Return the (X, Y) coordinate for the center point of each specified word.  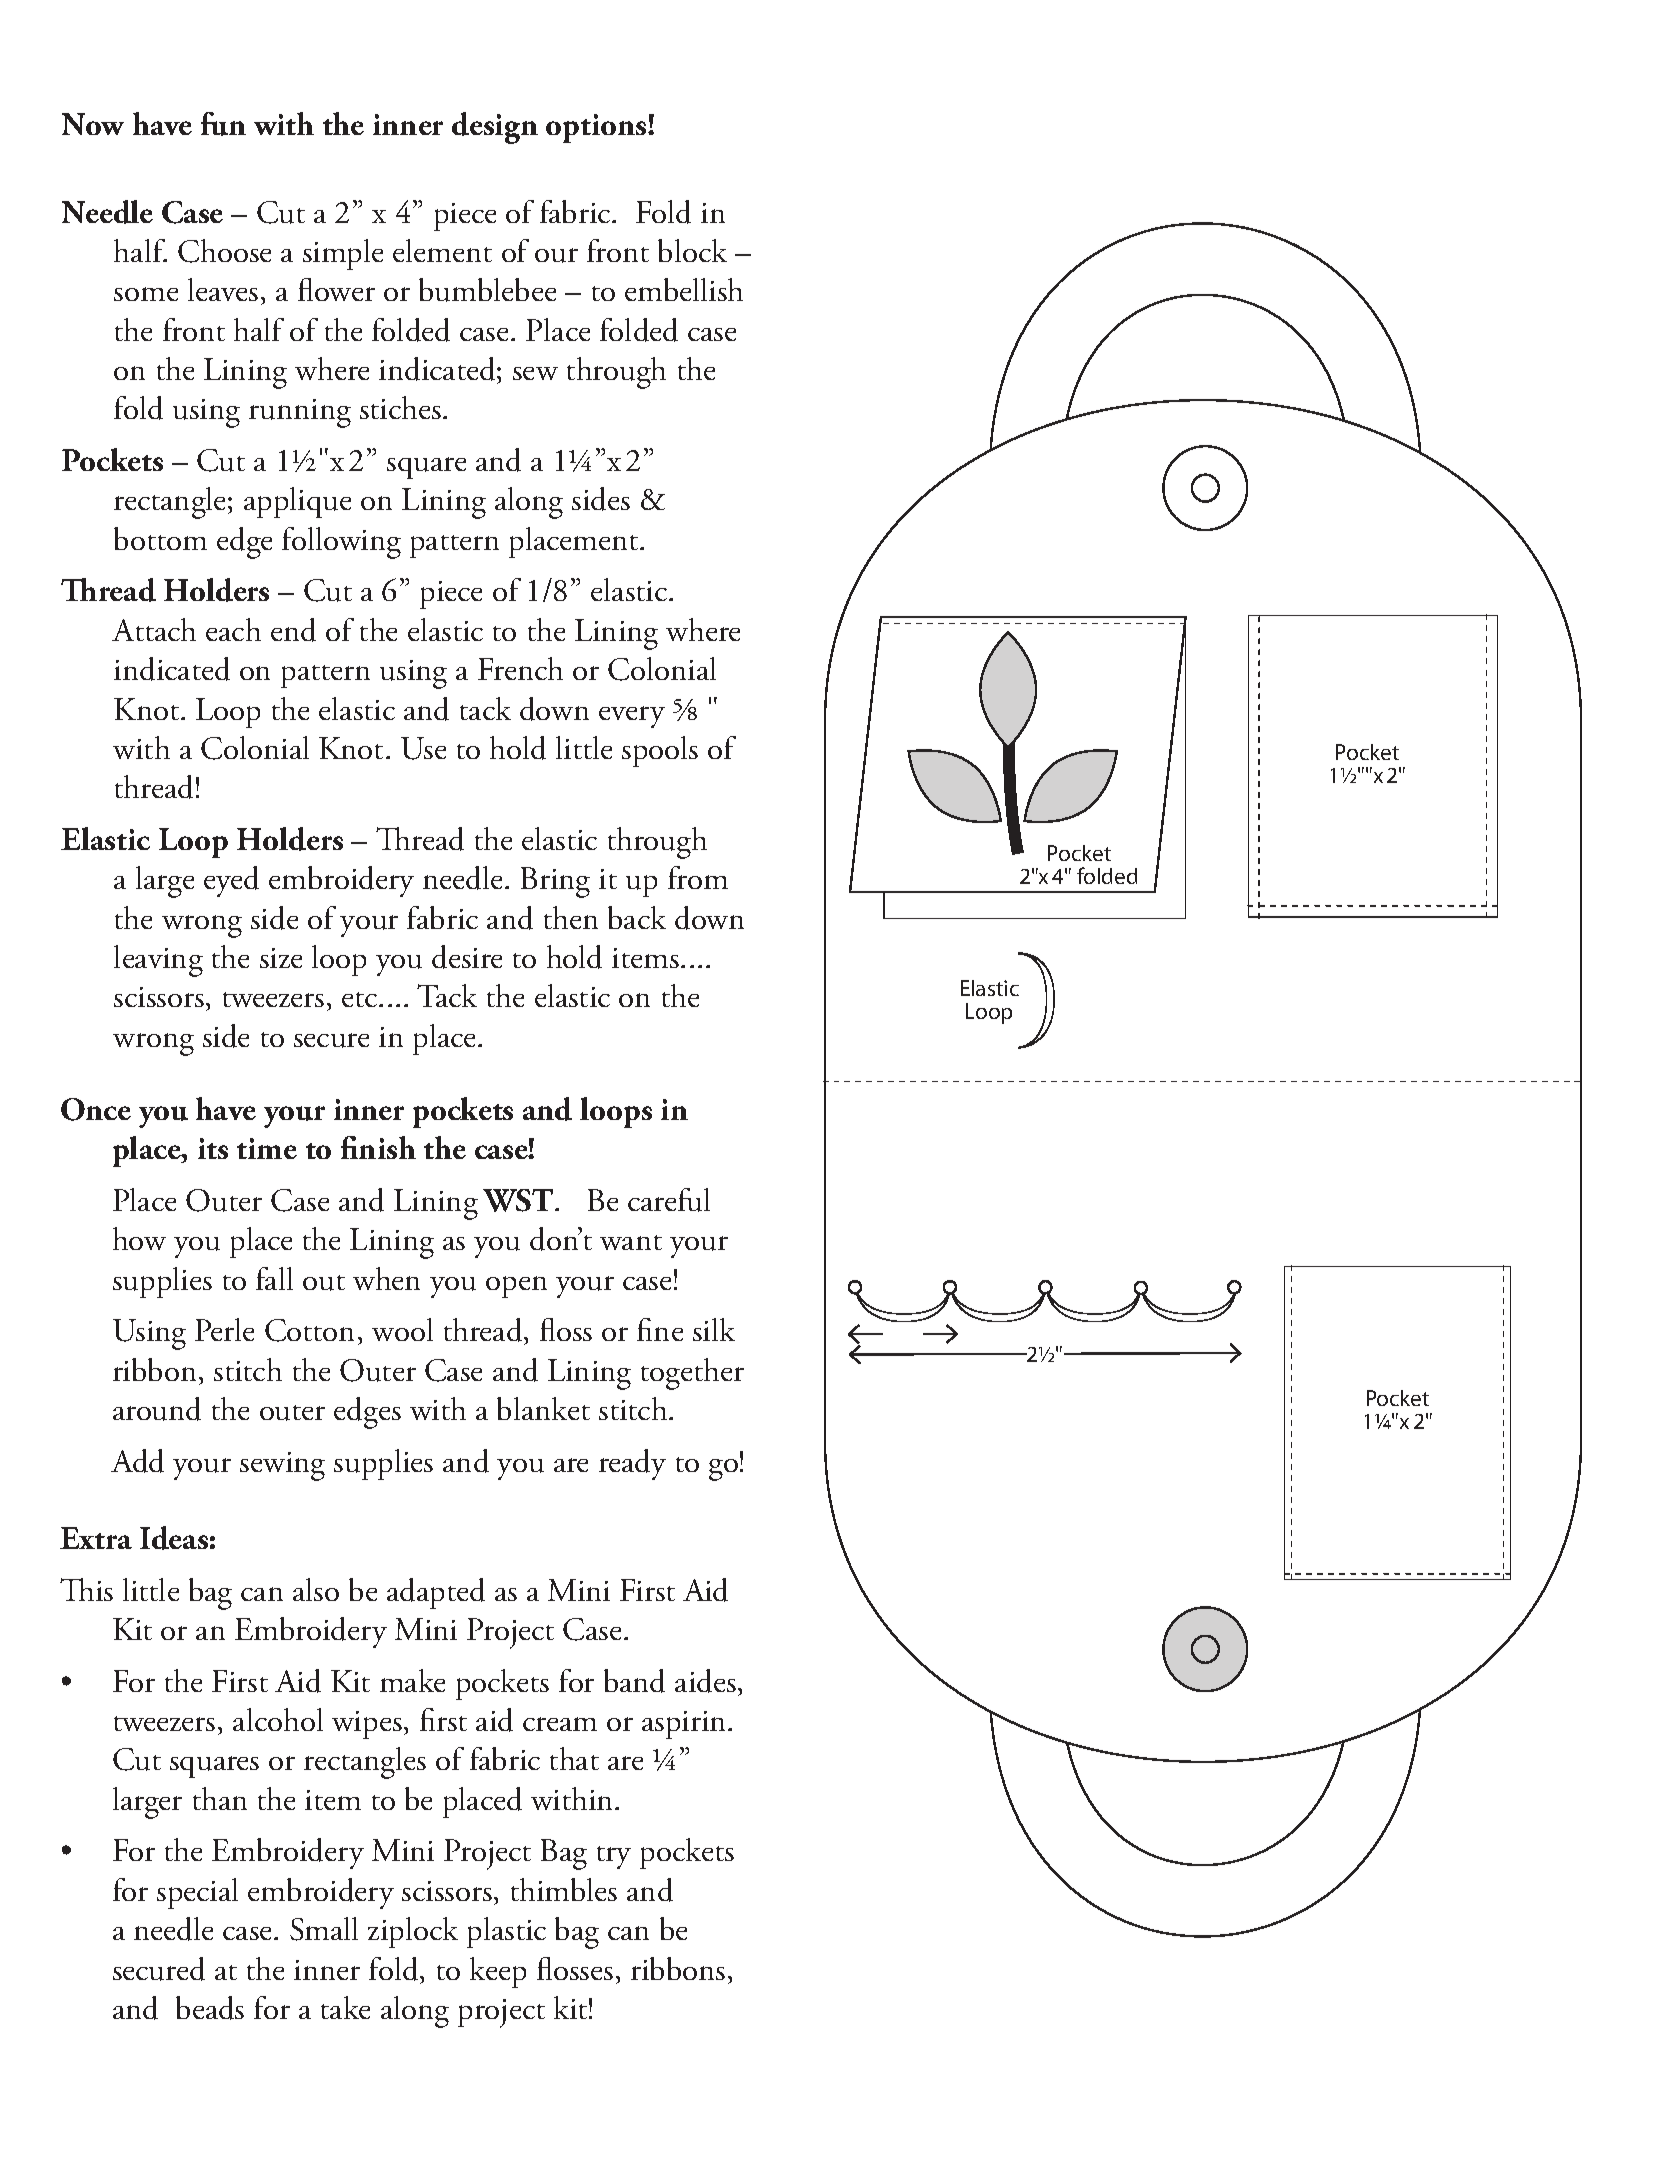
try (614, 1857)
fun (223, 124)
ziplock (413, 1932)
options (597, 128)
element (442, 250)
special (197, 1893)
